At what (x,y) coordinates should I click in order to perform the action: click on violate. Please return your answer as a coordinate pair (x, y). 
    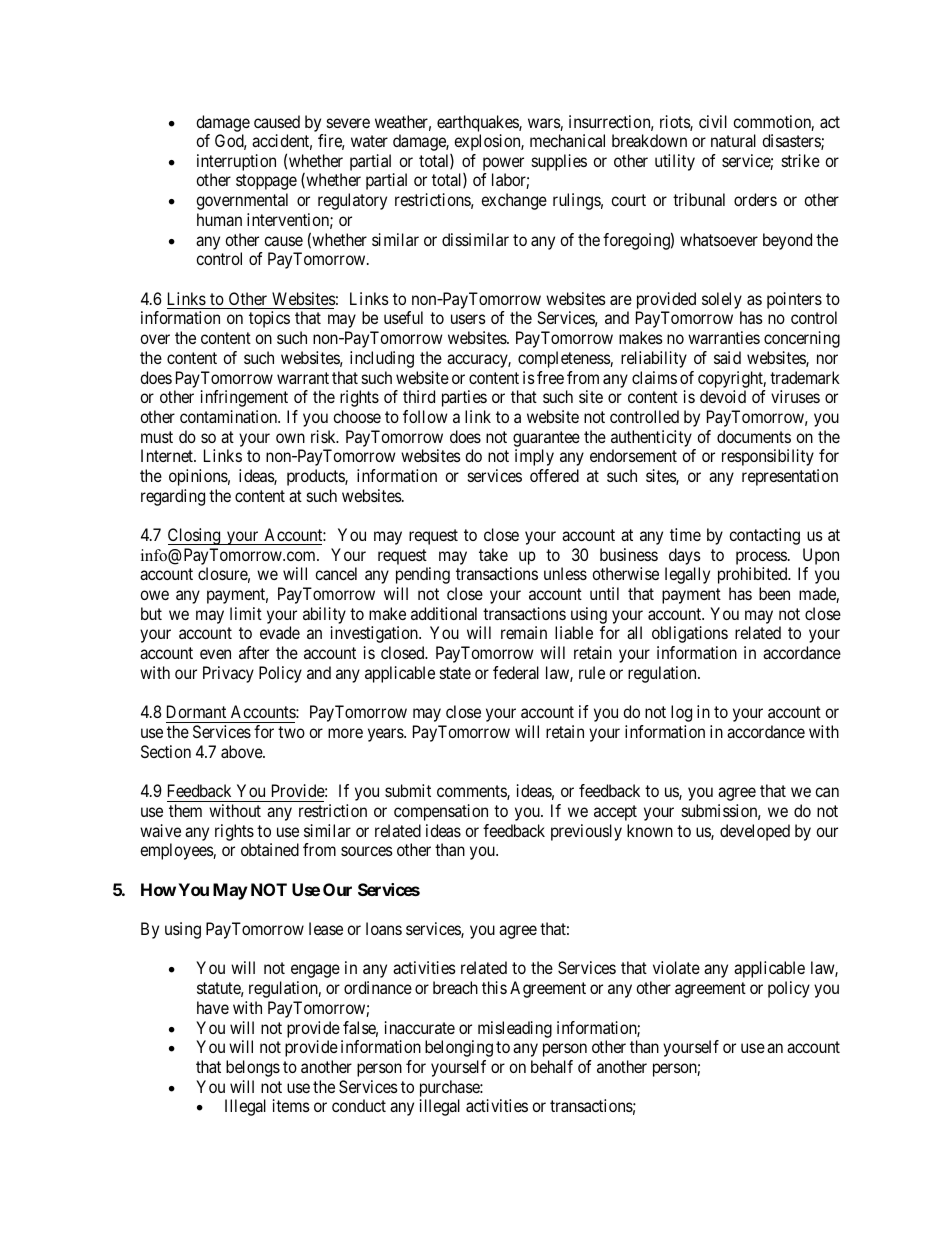
    Looking at the image, I should click on (676, 967).
